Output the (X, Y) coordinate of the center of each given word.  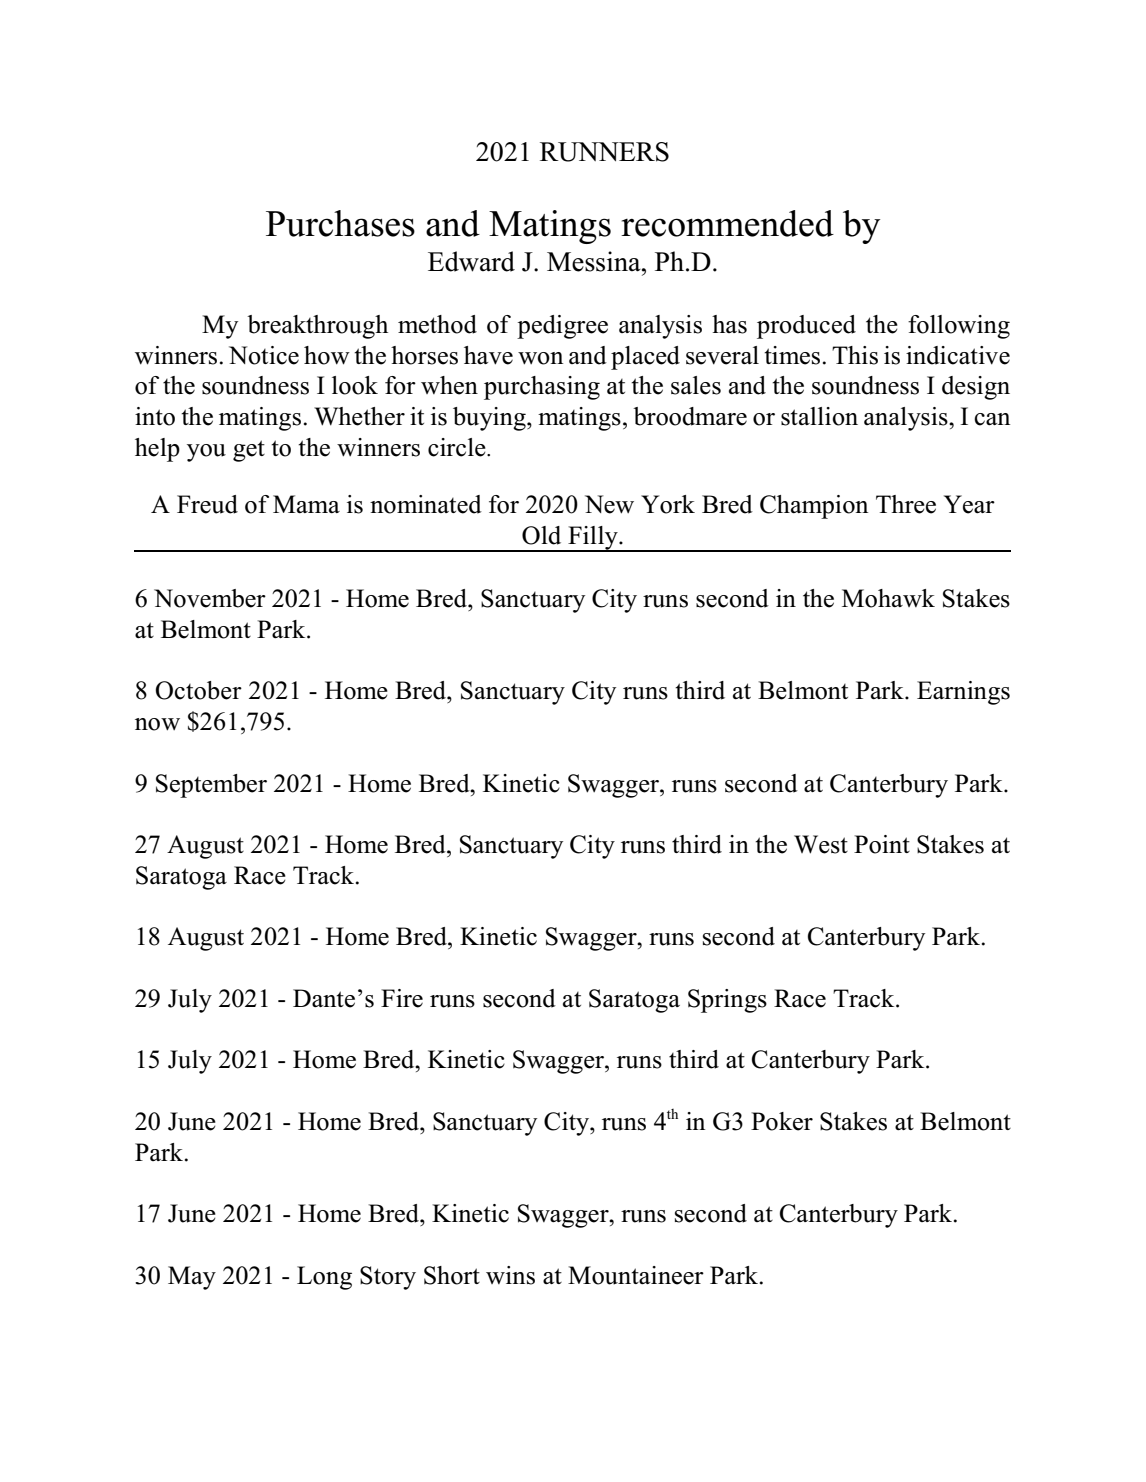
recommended (727, 223)
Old (541, 535)
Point (882, 844)
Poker (782, 1121)
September (211, 786)
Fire (402, 998)
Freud (207, 504)
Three (906, 504)
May (192, 1278)
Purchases (340, 223)
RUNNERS (604, 152)
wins (510, 1275)
